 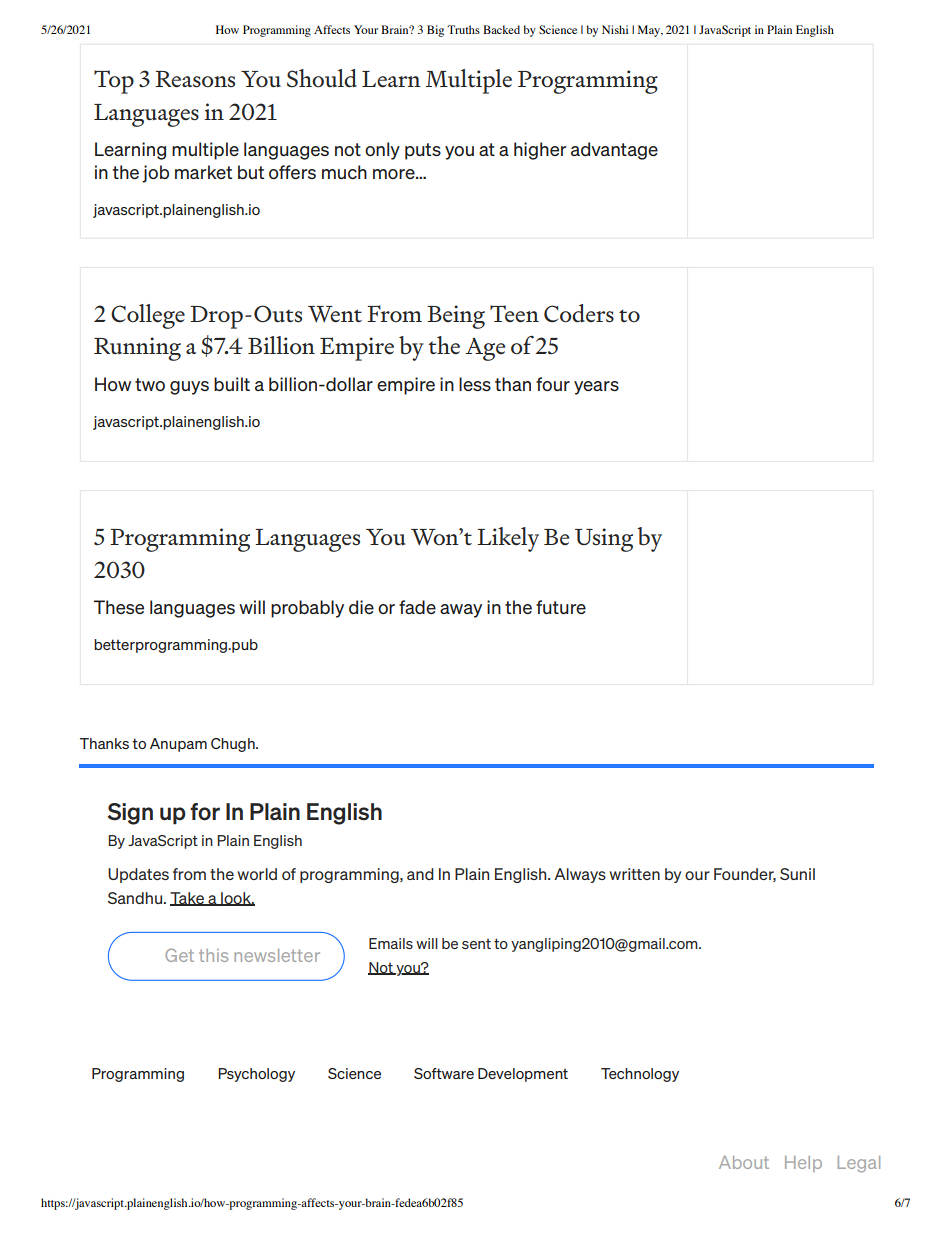 What do you see at coordinates (797, 874) in the screenshot?
I see `Sunil` at bounding box center [797, 874].
